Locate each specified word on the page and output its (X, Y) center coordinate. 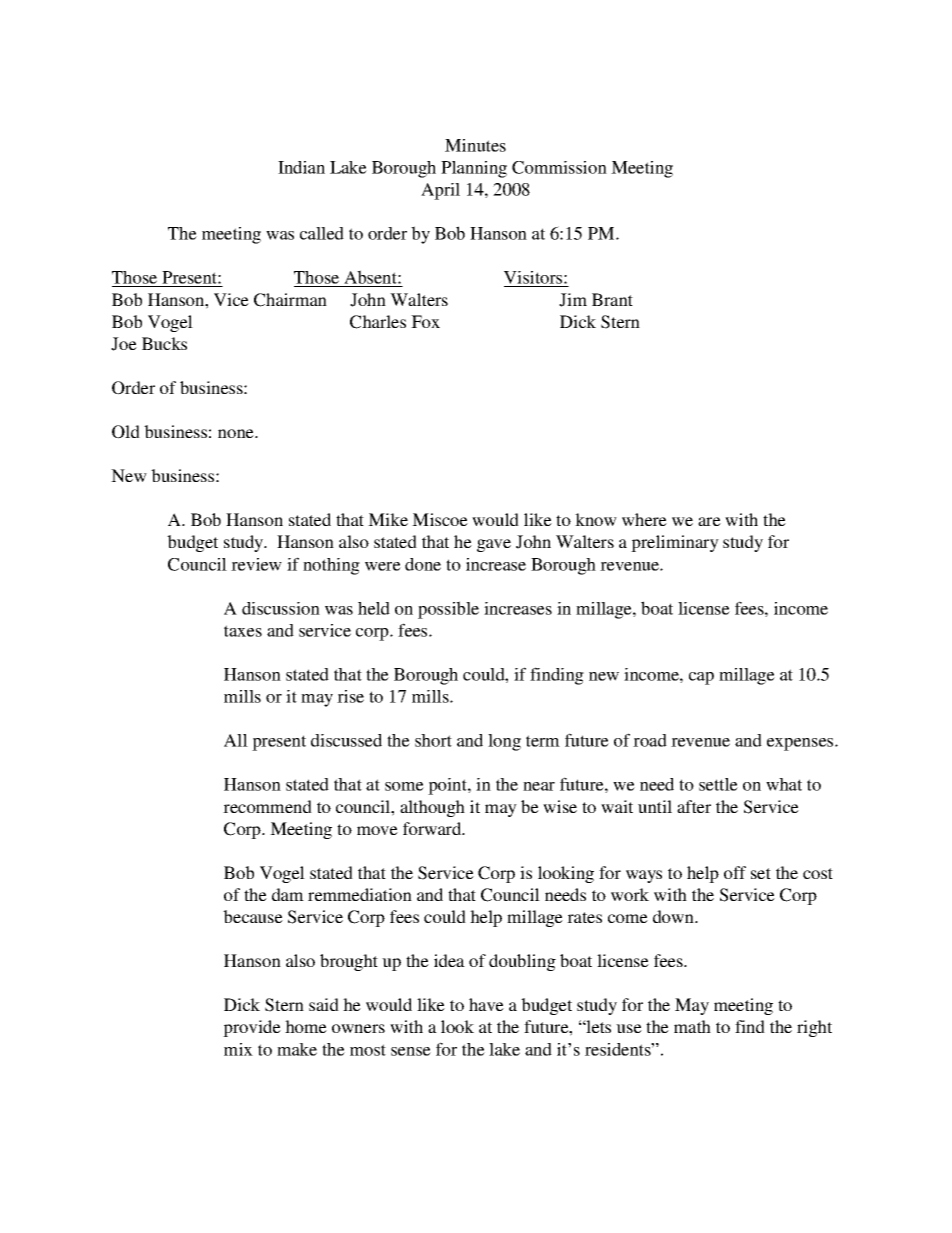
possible (448, 610)
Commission (559, 167)
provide (252, 1028)
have (486, 1004)
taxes (243, 631)
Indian (301, 167)
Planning (474, 169)
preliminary (675, 543)
